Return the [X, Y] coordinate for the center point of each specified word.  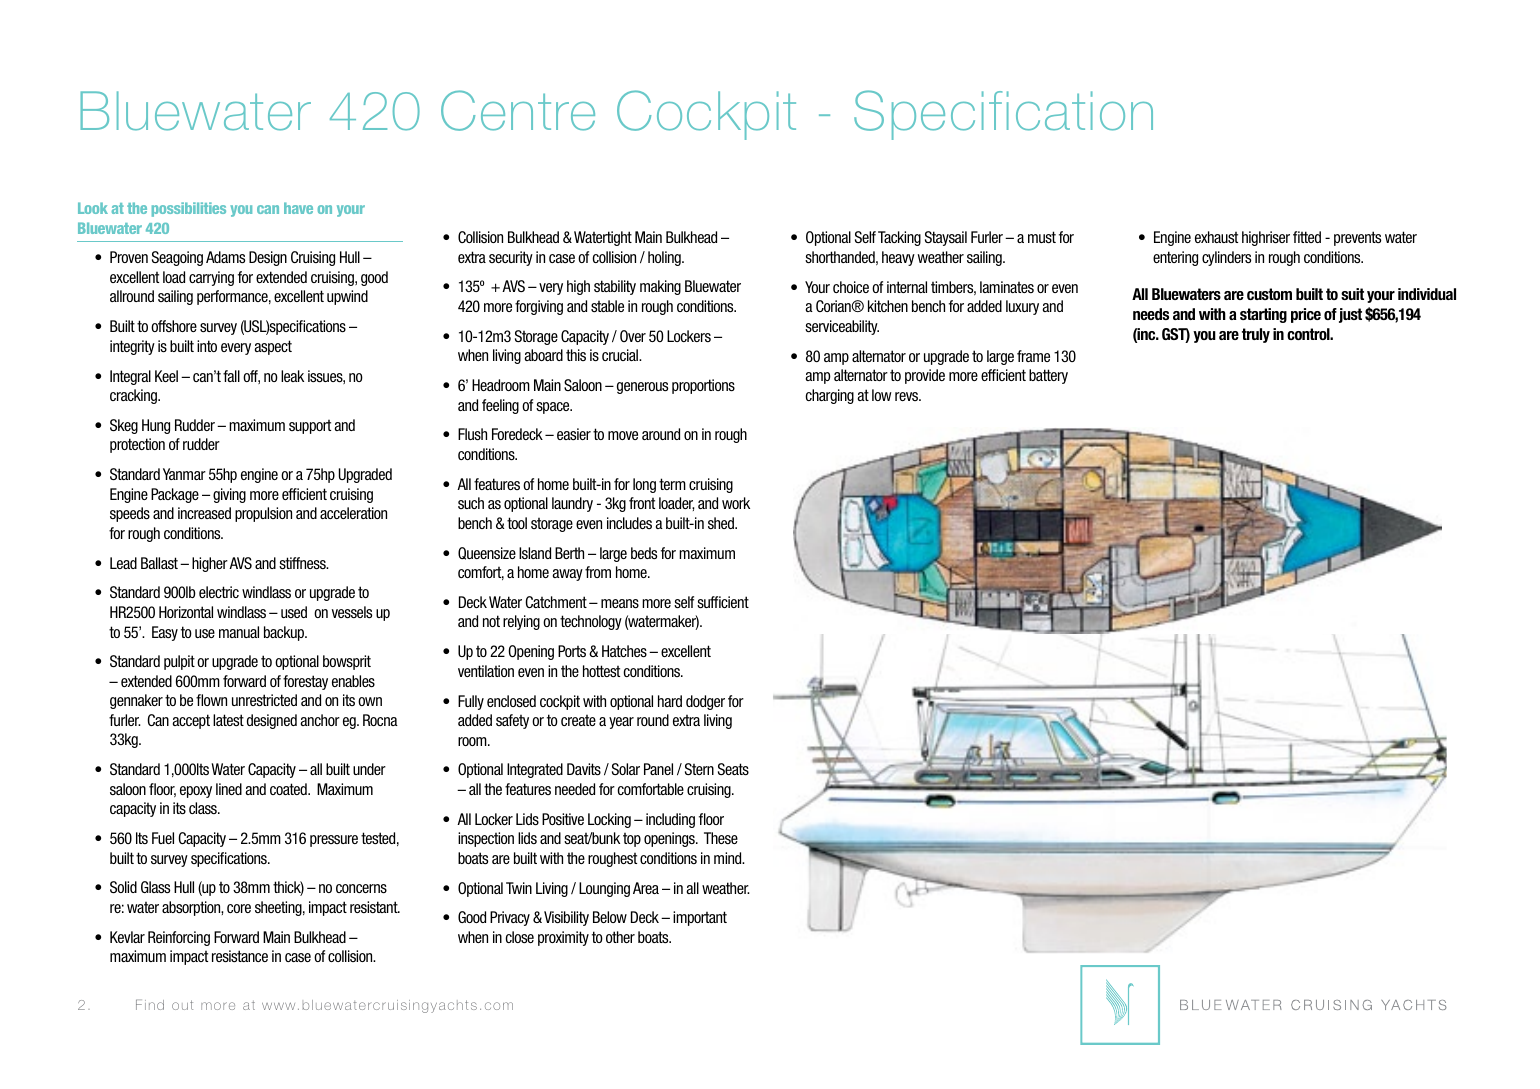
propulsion [263, 514]
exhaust [1216, 237]
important [700, 918]
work [736, 503]
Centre [518, 110]
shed [722, 523]
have [298, 208]
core [239, 908]
